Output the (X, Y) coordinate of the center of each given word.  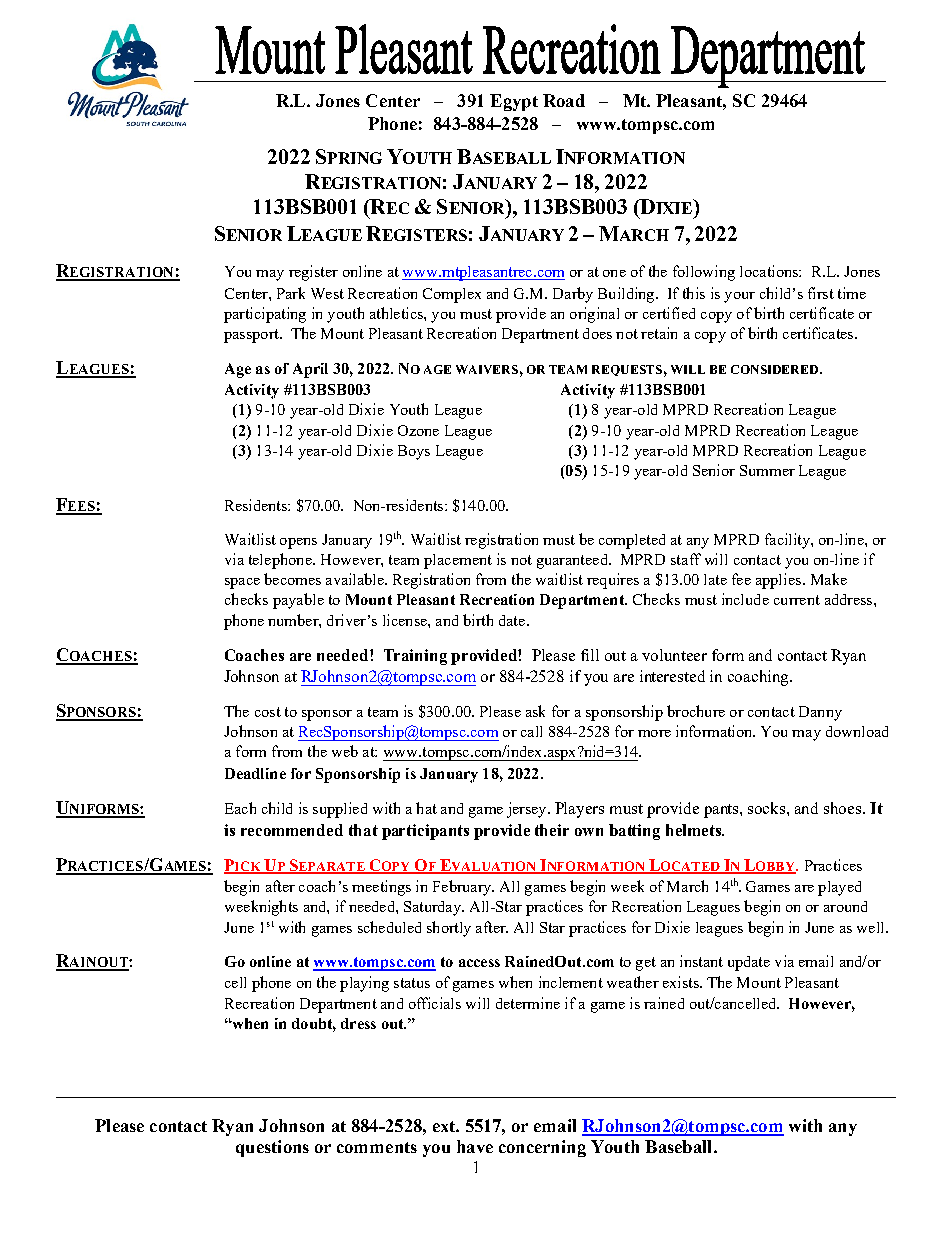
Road (564, 100)
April (310, 370)
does (597, 333)
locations (770, 271)
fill (590, 655)
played (839, 888)
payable (298, 601)
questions (272, 1148)
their (552, 830)
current (797, 600)
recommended (292, 830)
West (327, 293)
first (821, 293)
